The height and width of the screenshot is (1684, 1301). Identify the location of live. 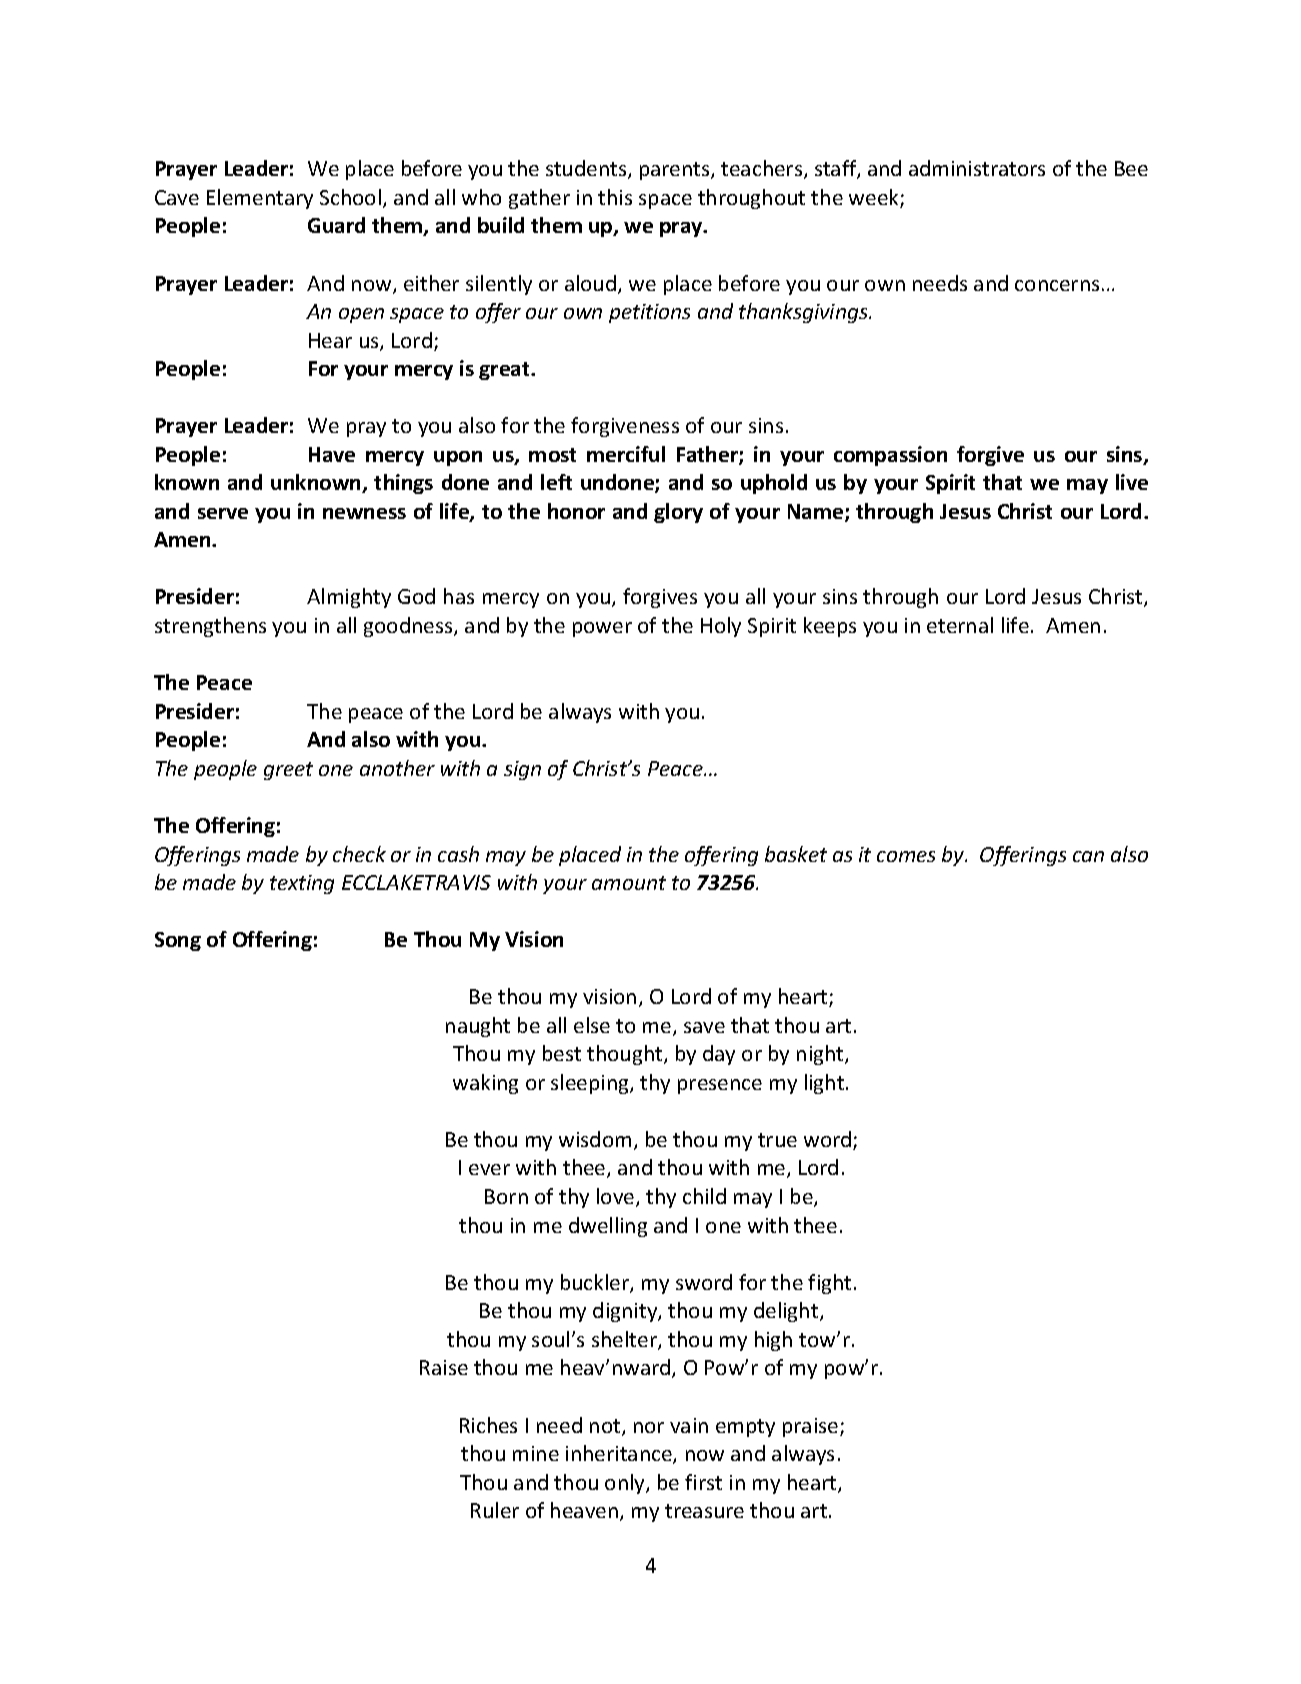
(1132, 482).
